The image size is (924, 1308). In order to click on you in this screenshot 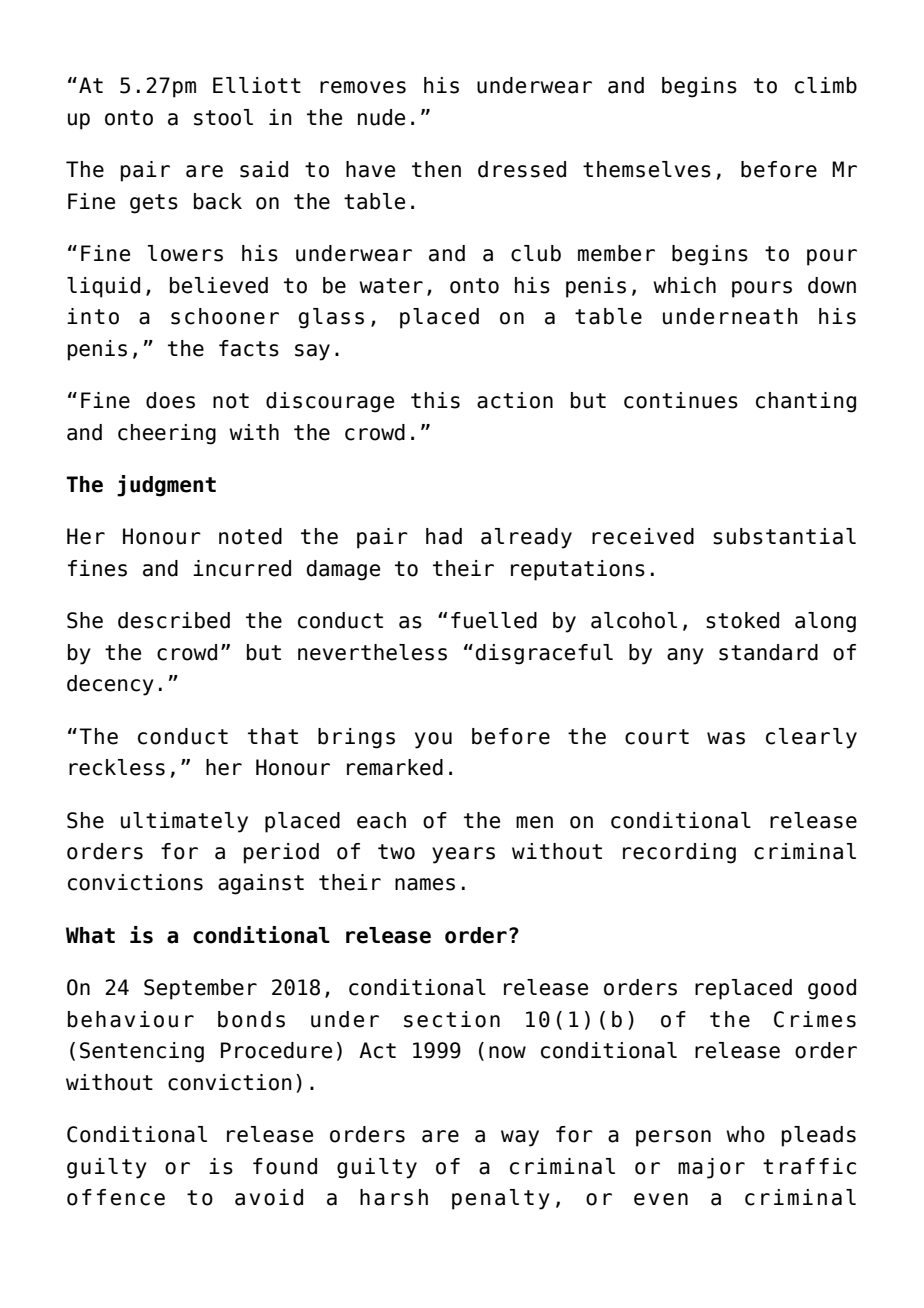, I will do `click(433, 740)`.
